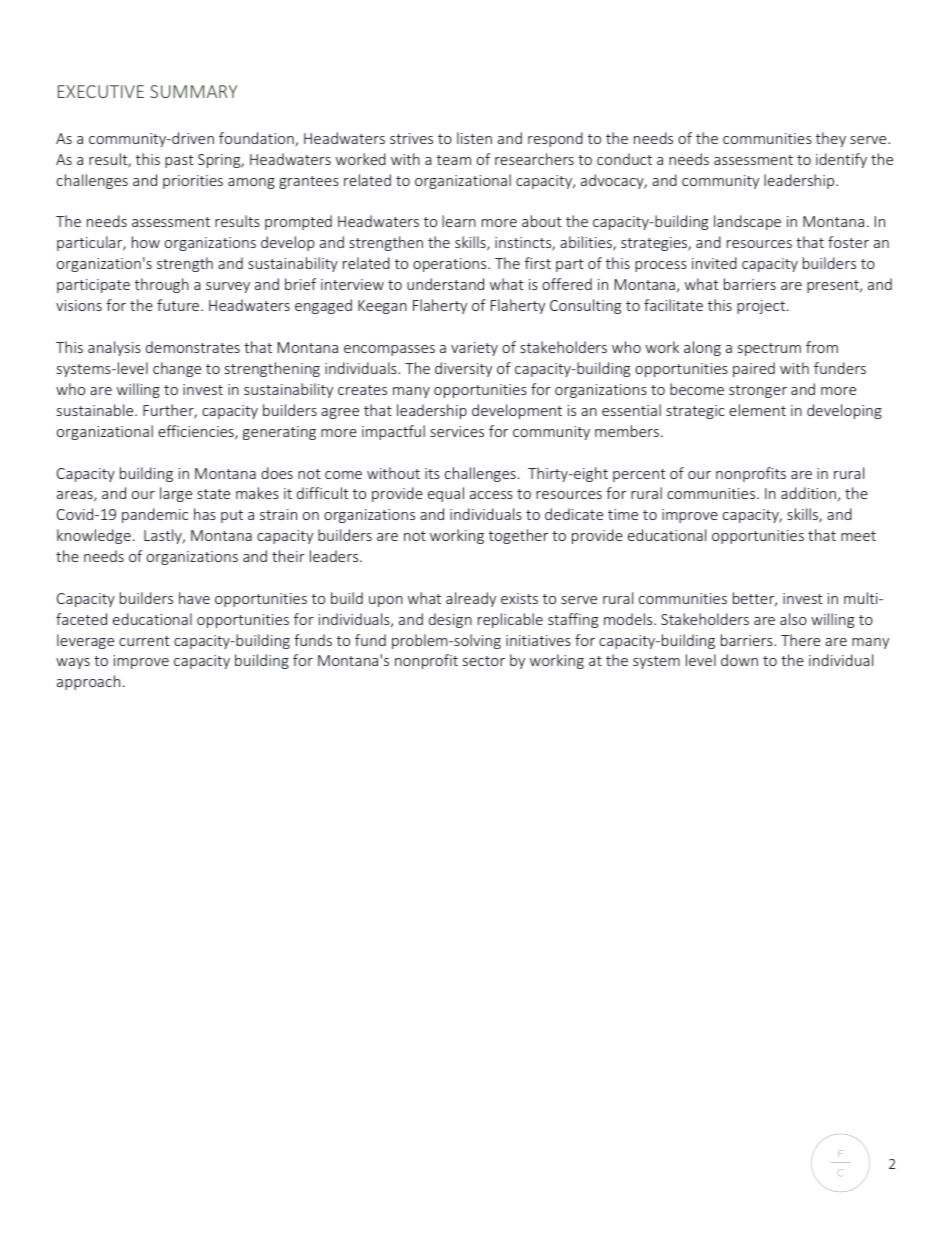 The height and width of the screenshot is (1233, 952). I want to click on SUMMARY, so click(193, 91).
